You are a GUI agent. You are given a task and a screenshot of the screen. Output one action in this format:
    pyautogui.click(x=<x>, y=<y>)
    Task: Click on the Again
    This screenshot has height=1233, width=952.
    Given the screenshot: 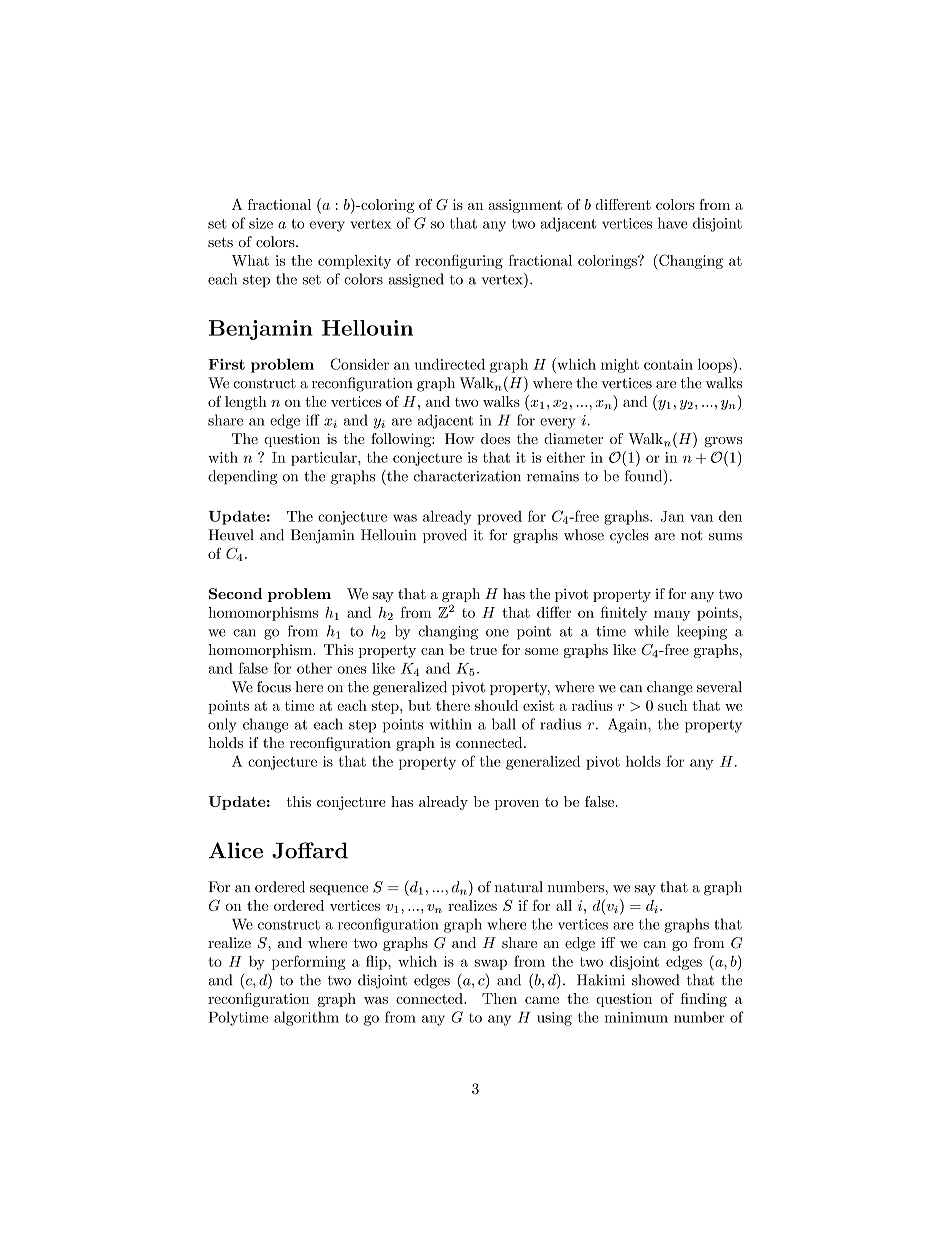 What is the action you would take?
    pyautogui.click(x=628, y=725)
